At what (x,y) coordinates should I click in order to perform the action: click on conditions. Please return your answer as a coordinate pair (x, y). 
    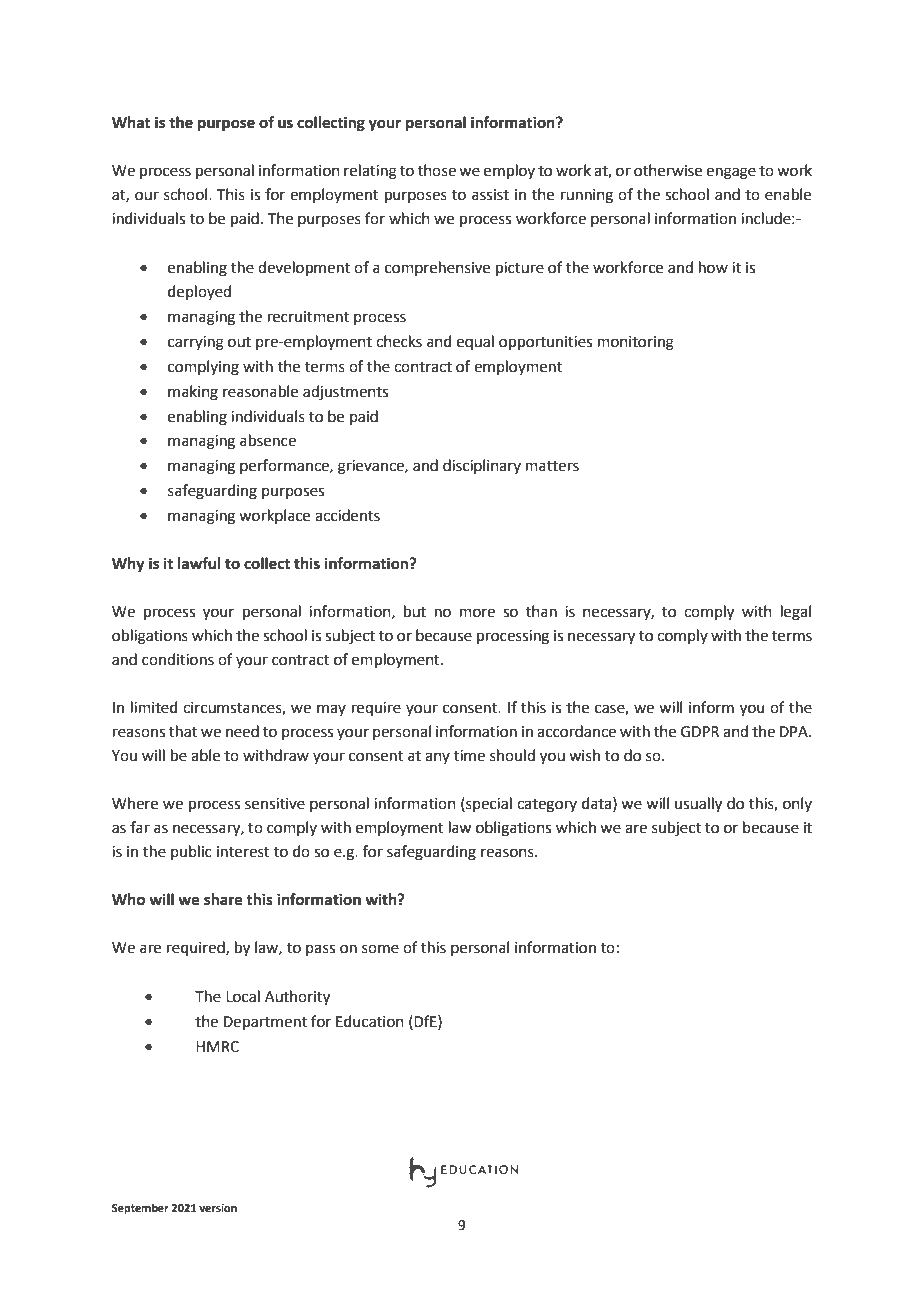
    Looking at the image, I should click on (178, 659).
